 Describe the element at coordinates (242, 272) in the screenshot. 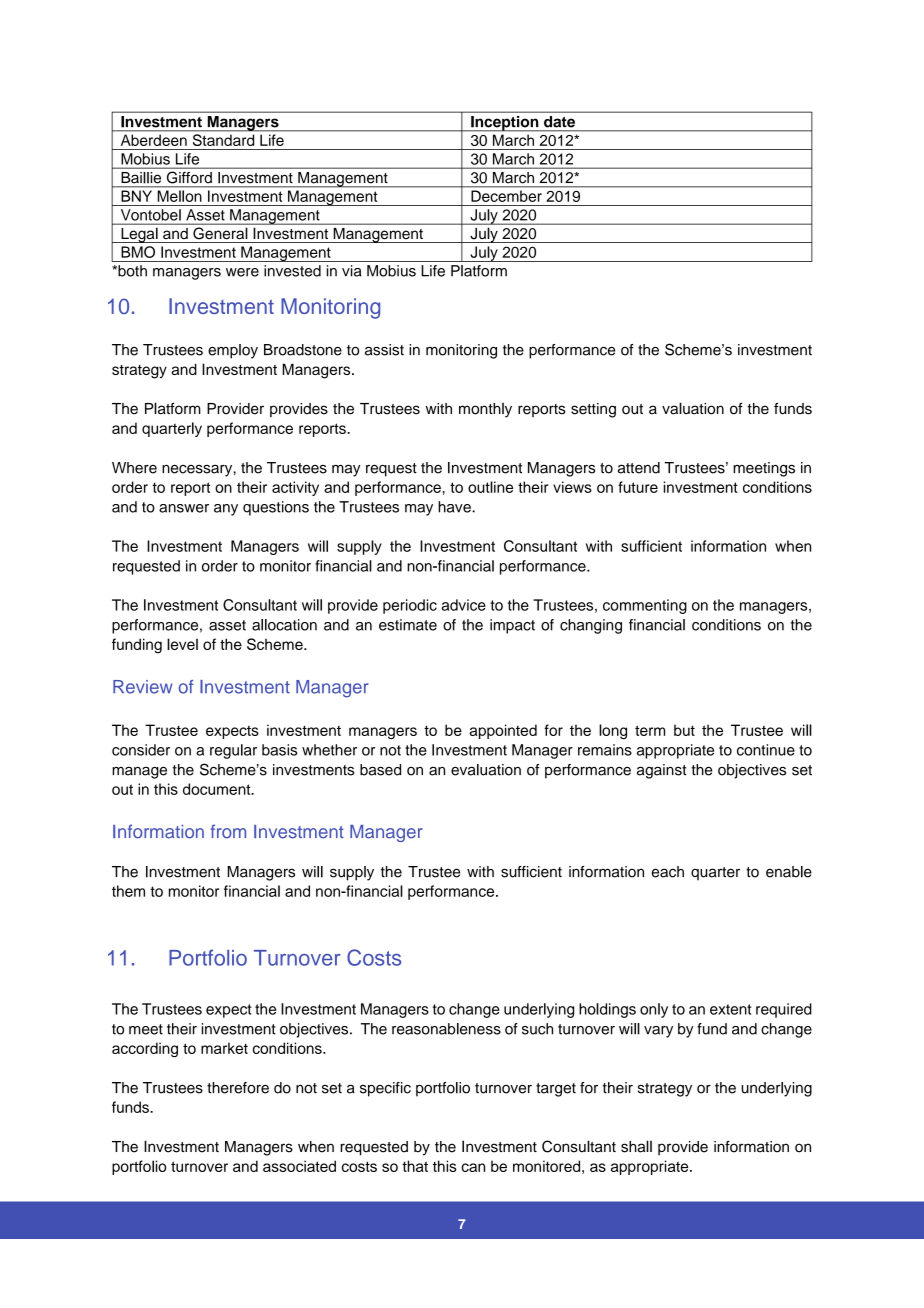

I see `were` at that location.
